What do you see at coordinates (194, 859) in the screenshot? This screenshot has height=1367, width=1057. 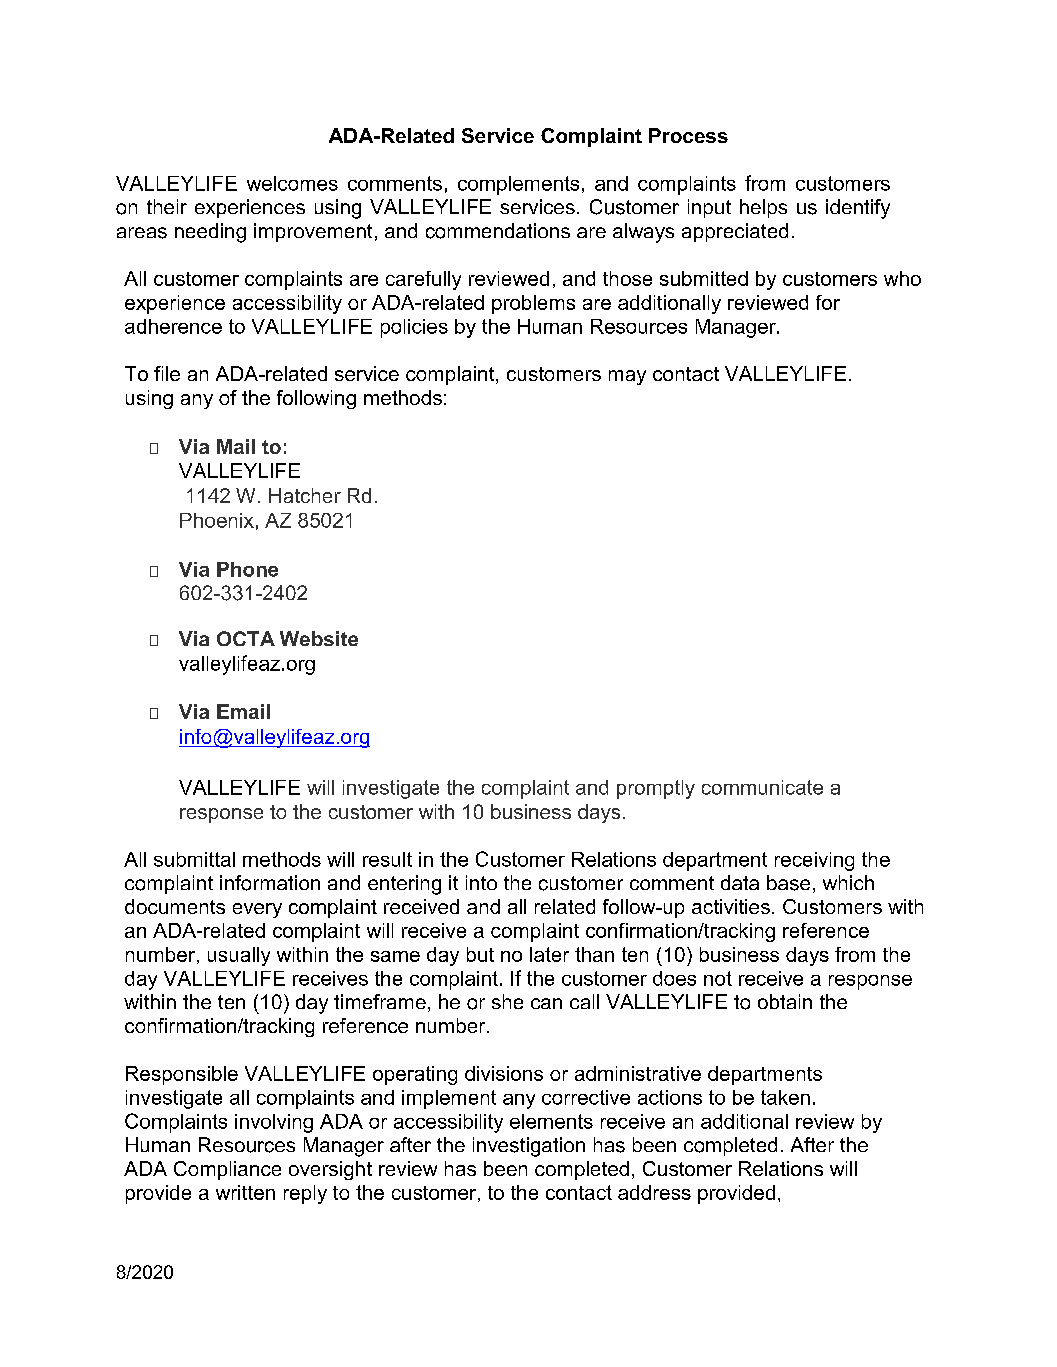 I see `submittal` at bounding box center [194, 859].
